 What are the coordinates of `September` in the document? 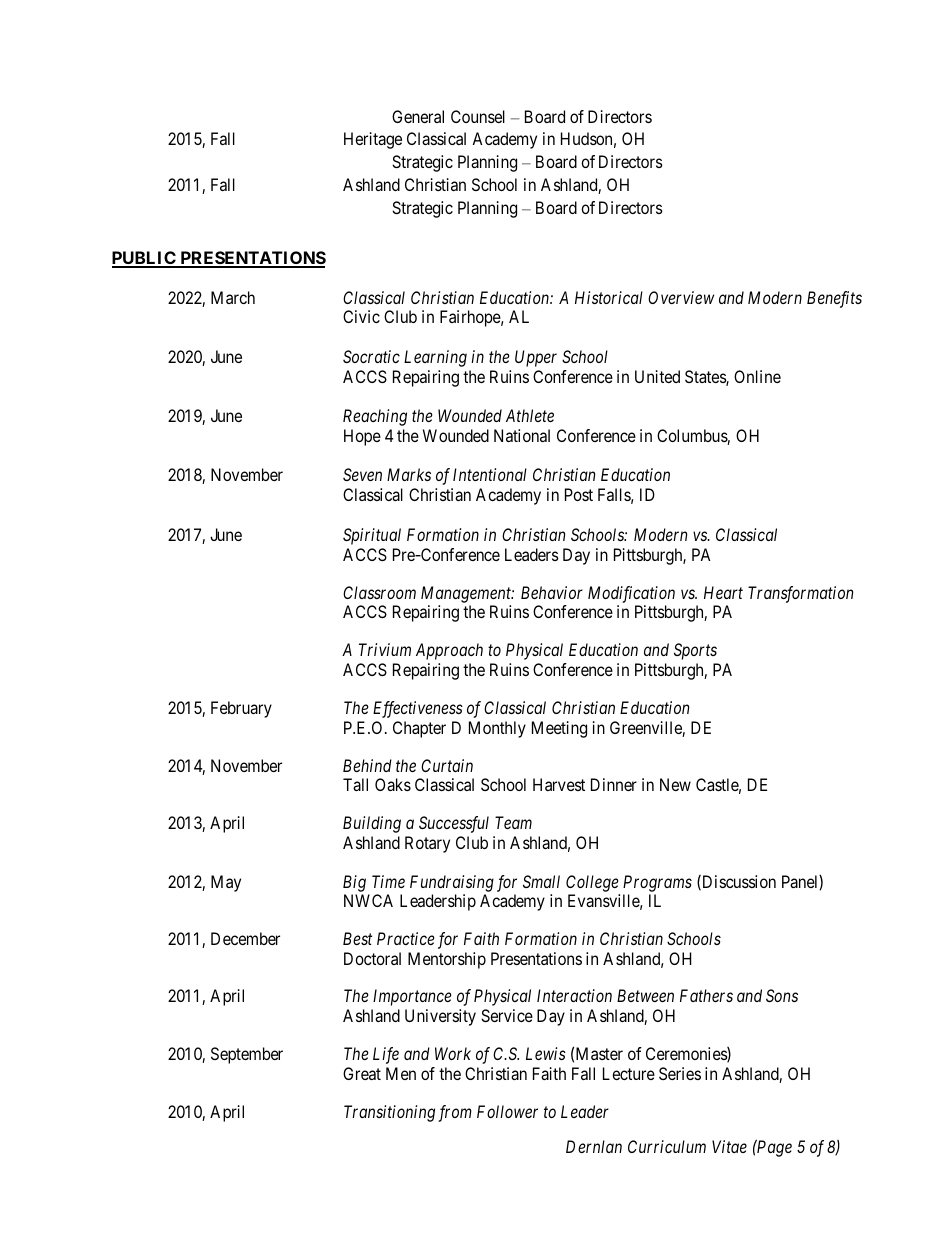 It's located at (247, 1055).
